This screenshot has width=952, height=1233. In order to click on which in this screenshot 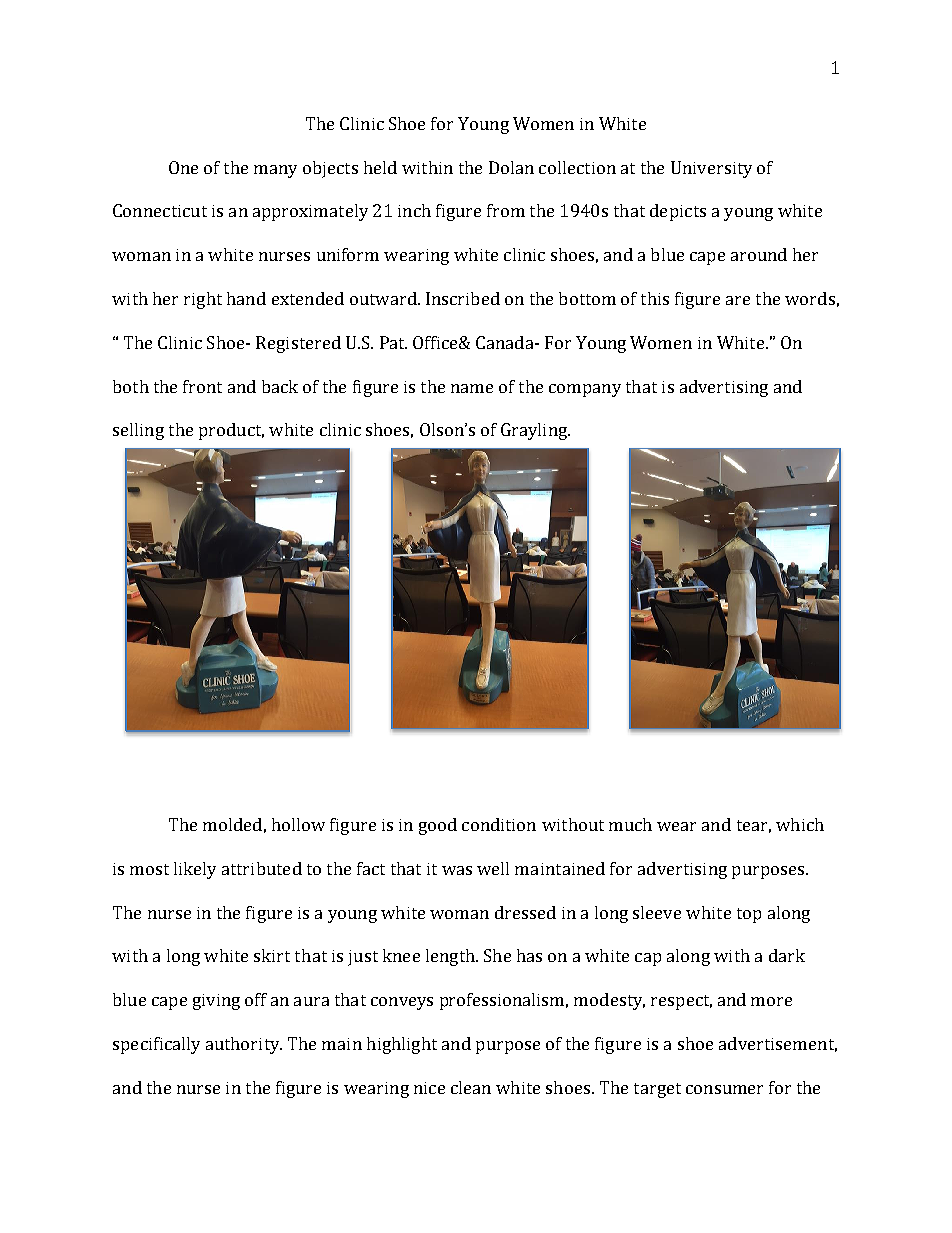, I will do `click(800, 824)`.
